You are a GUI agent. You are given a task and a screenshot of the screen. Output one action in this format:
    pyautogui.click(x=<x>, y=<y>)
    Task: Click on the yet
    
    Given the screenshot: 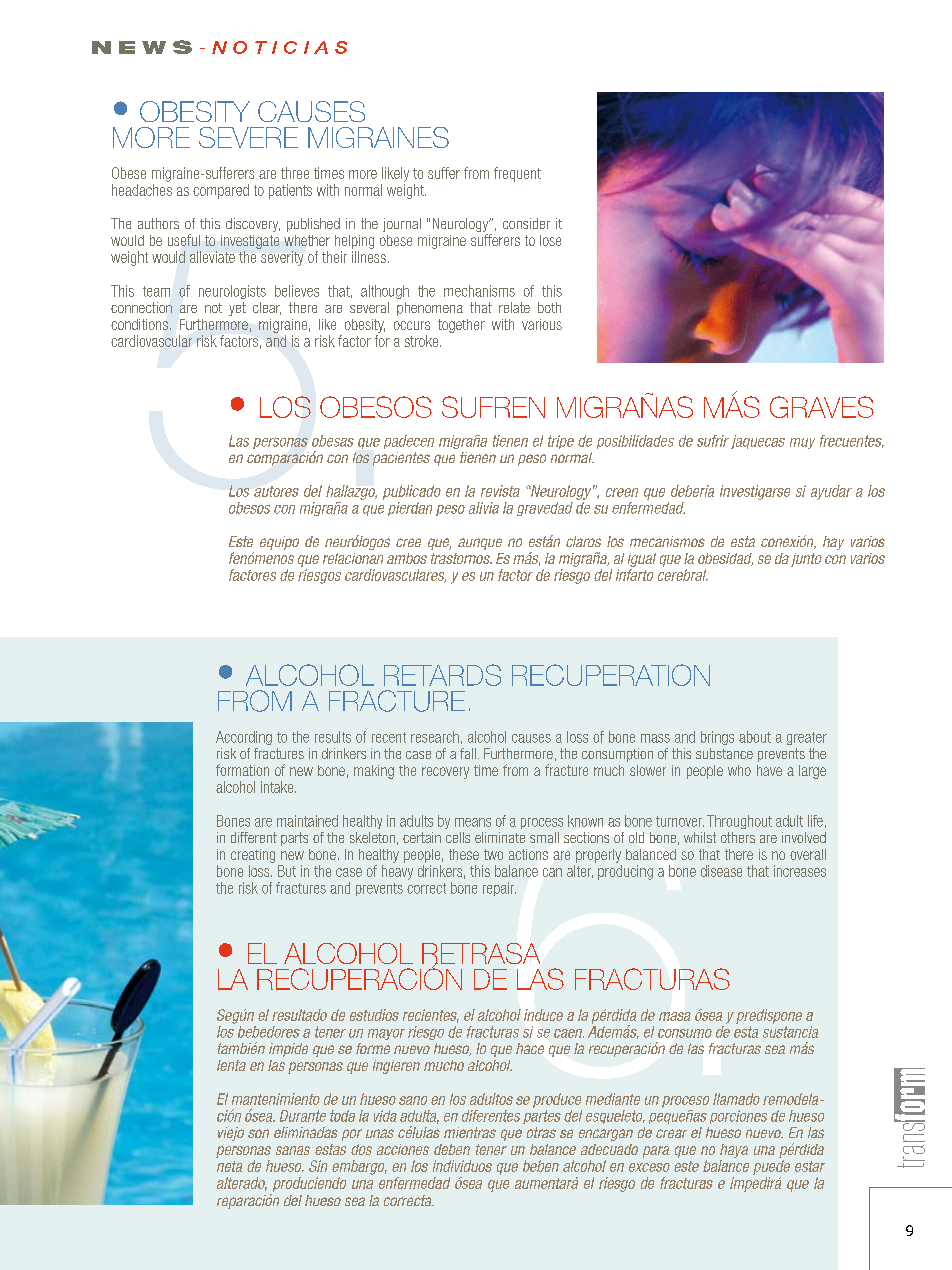 What is the action you would take?
    pyautogui.click(x=237, y=309)
